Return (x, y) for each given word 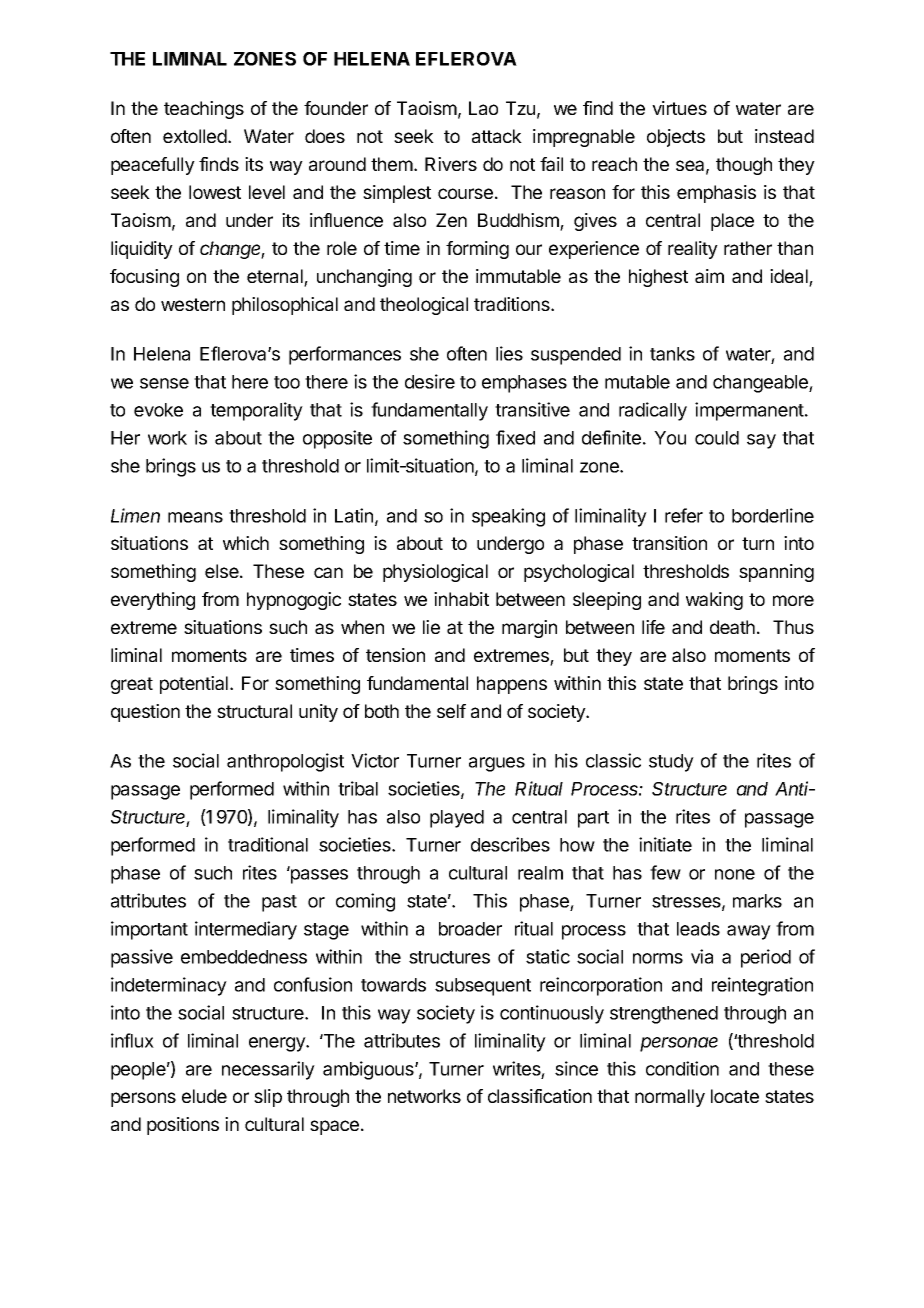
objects (676, 138)
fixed (515, 437)
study (671, 763)
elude (204, 1096)
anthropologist (285, 762)
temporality (256, 411)
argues (497, 764)
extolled (195, 136)
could (717, 438)
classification (540, 1096)
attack (497, 136)
